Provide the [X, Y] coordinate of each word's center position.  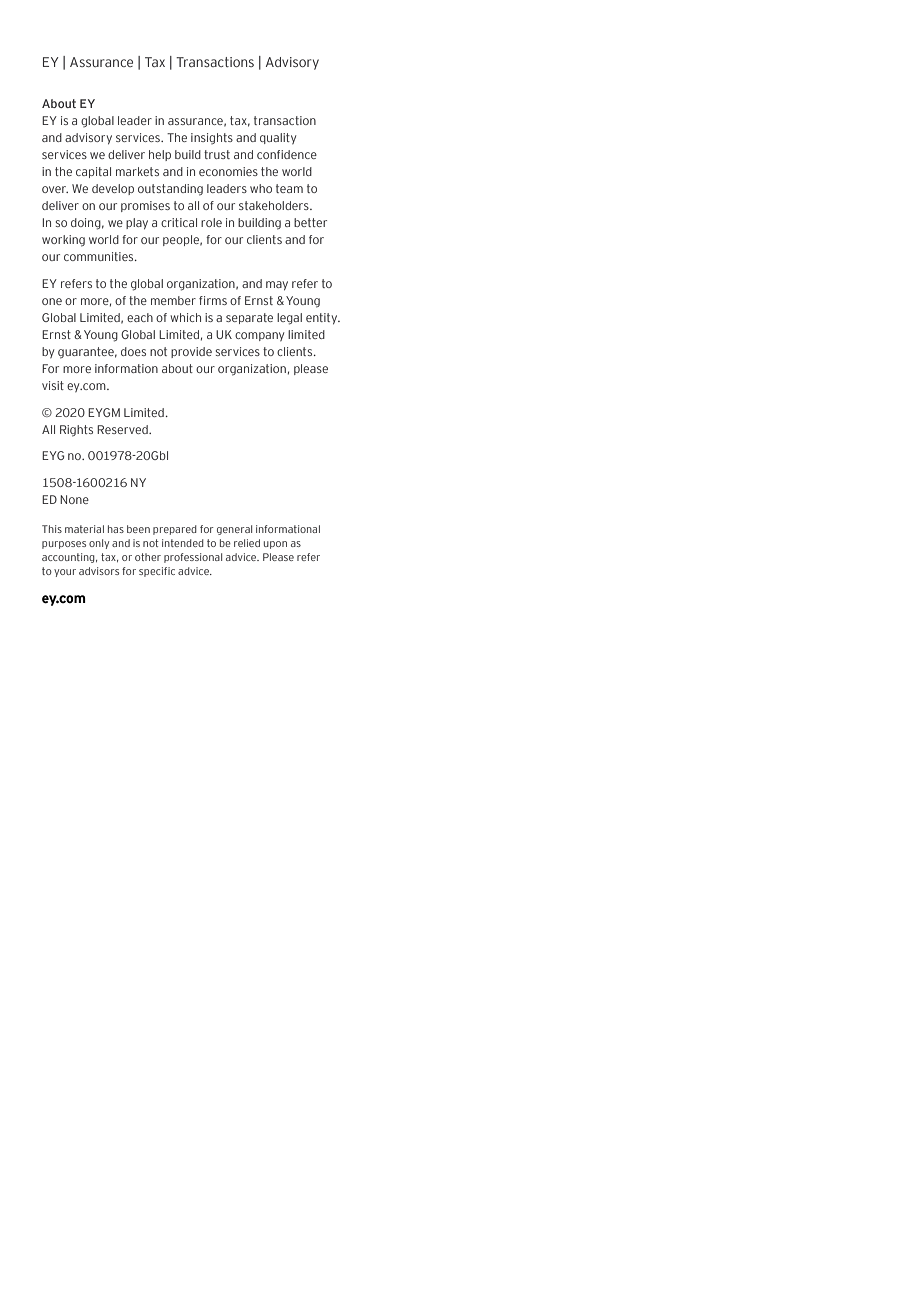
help [160, 155]
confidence [287, 154]
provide [191, 352]
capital [93, 172]
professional [193, 558]
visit [53, 385]
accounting [69, 558]
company [259, 336]
